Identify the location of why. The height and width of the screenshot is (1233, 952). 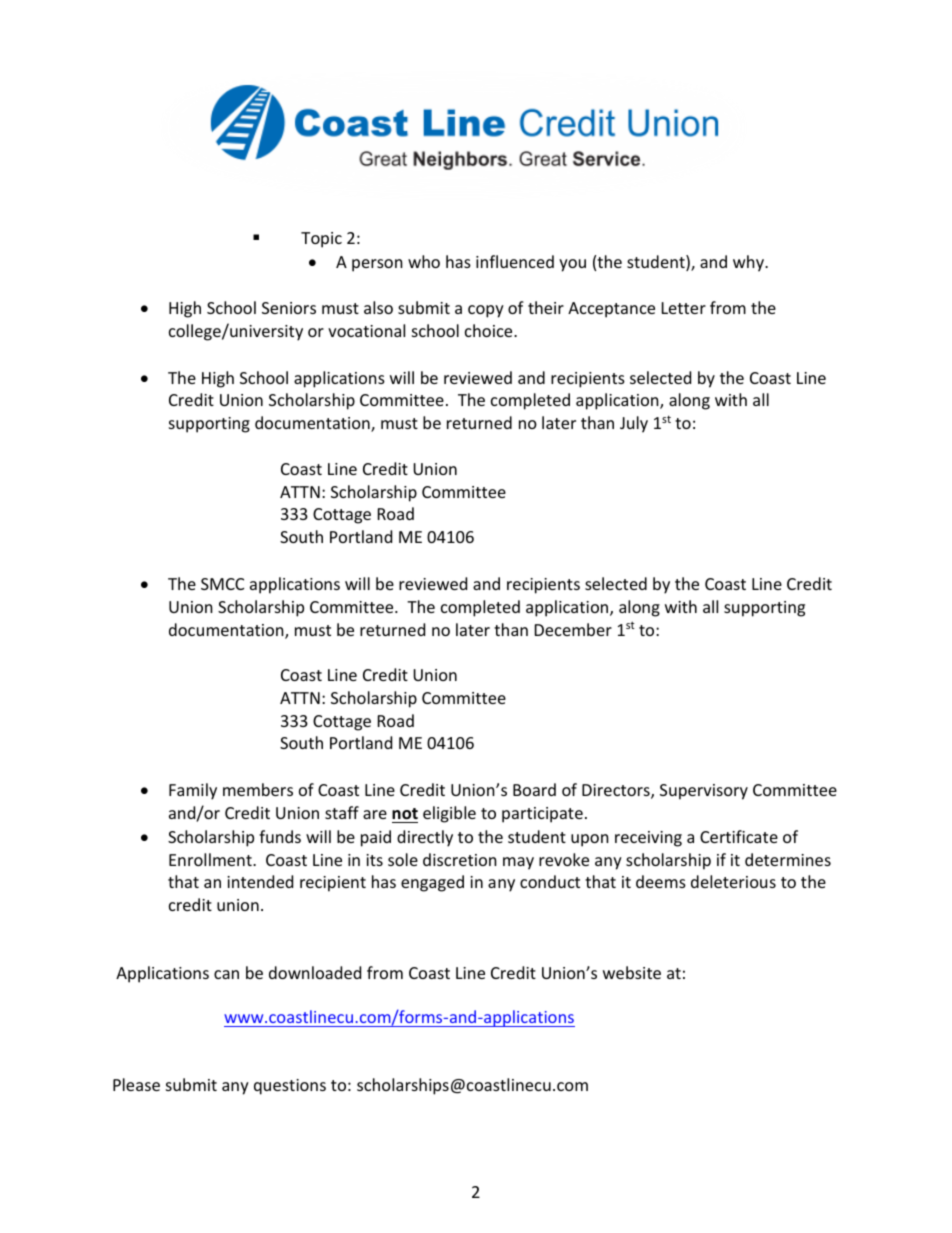
(749, 263).
